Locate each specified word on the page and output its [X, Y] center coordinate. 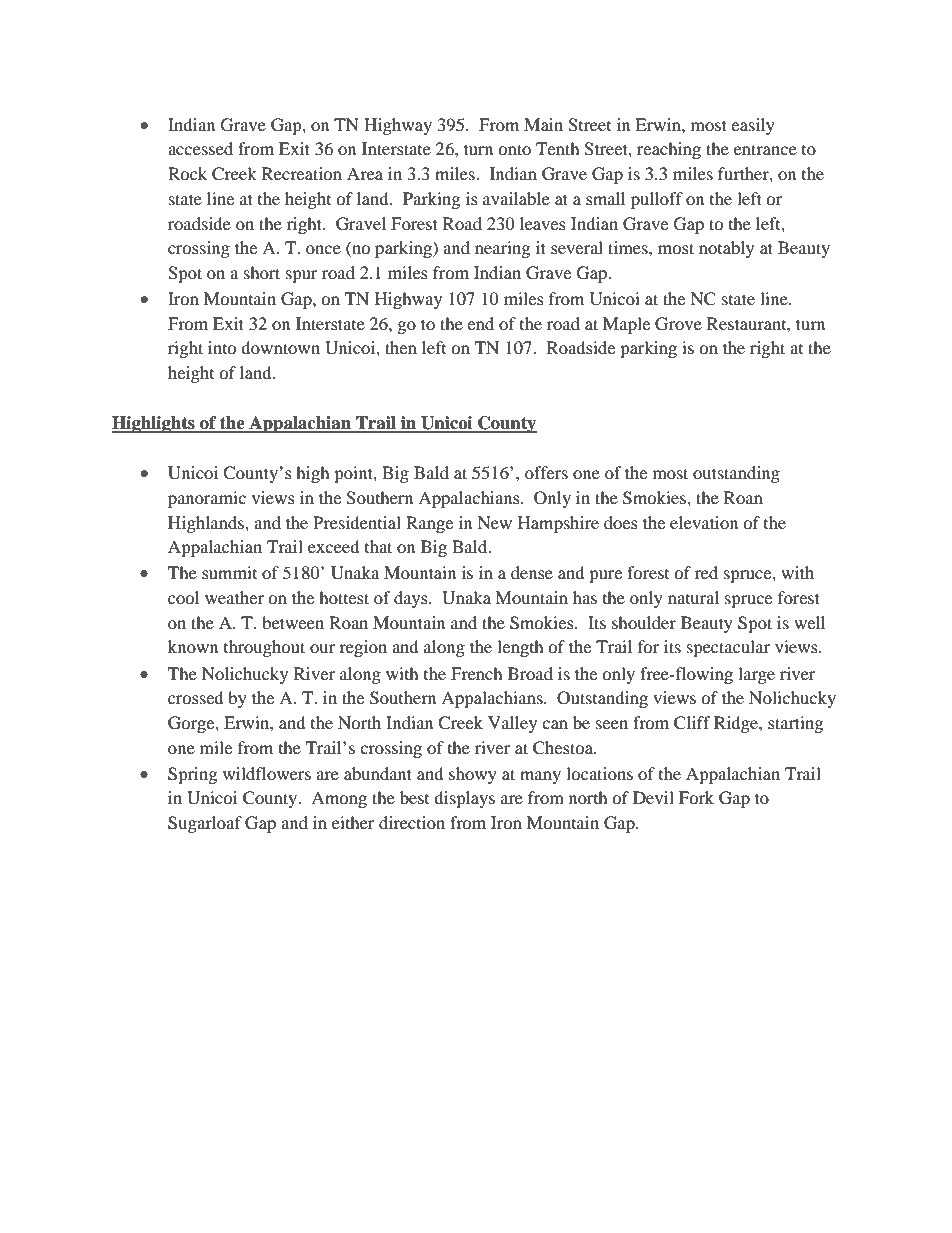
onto [514, 149]
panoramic [207, 499]
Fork [696, 797]
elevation [704, 522]
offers [546, 472]
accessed [200, 148]
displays [464, 799]
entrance [765, 149]
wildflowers [267, 773]
